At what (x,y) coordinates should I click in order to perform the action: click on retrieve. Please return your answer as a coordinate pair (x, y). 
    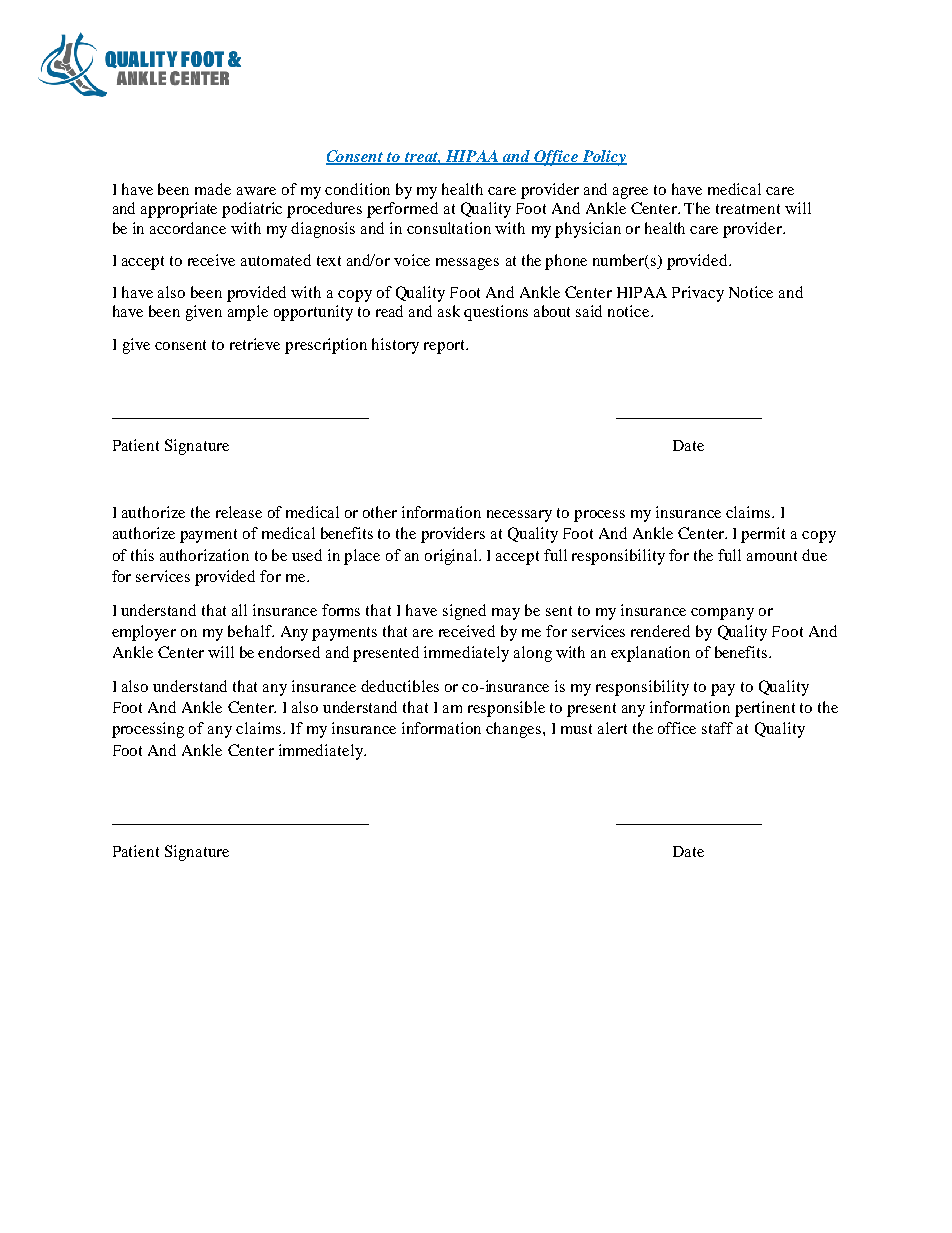
    Looking at the image, I should click on (255, 344).
